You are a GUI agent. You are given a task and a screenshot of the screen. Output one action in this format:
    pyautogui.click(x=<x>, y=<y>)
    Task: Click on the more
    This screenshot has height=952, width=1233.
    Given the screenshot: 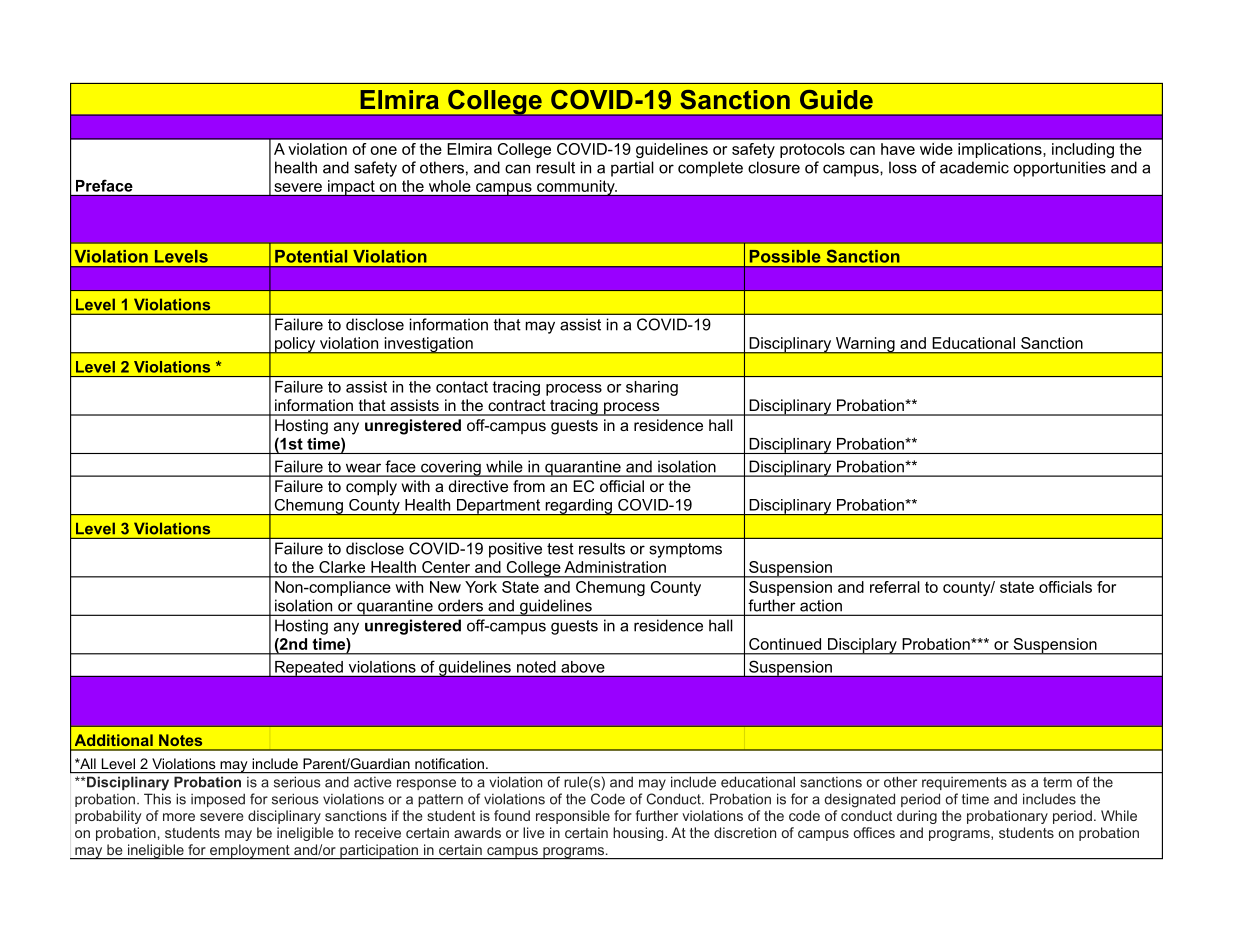 What is the action you would take?
    pyautogui.click(x=179, y=817)
